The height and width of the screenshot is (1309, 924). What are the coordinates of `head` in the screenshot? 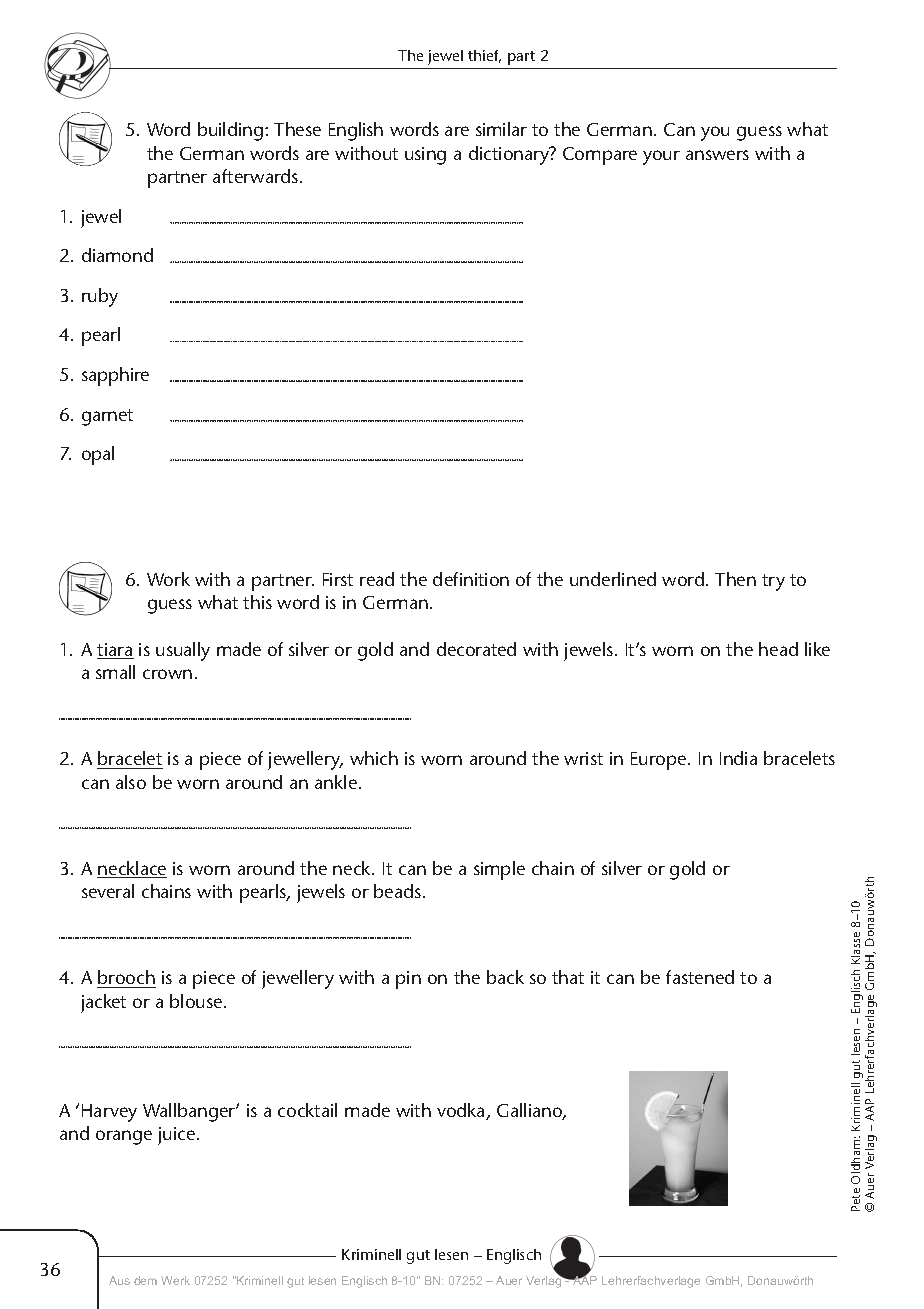 It's located at (778, 649).
